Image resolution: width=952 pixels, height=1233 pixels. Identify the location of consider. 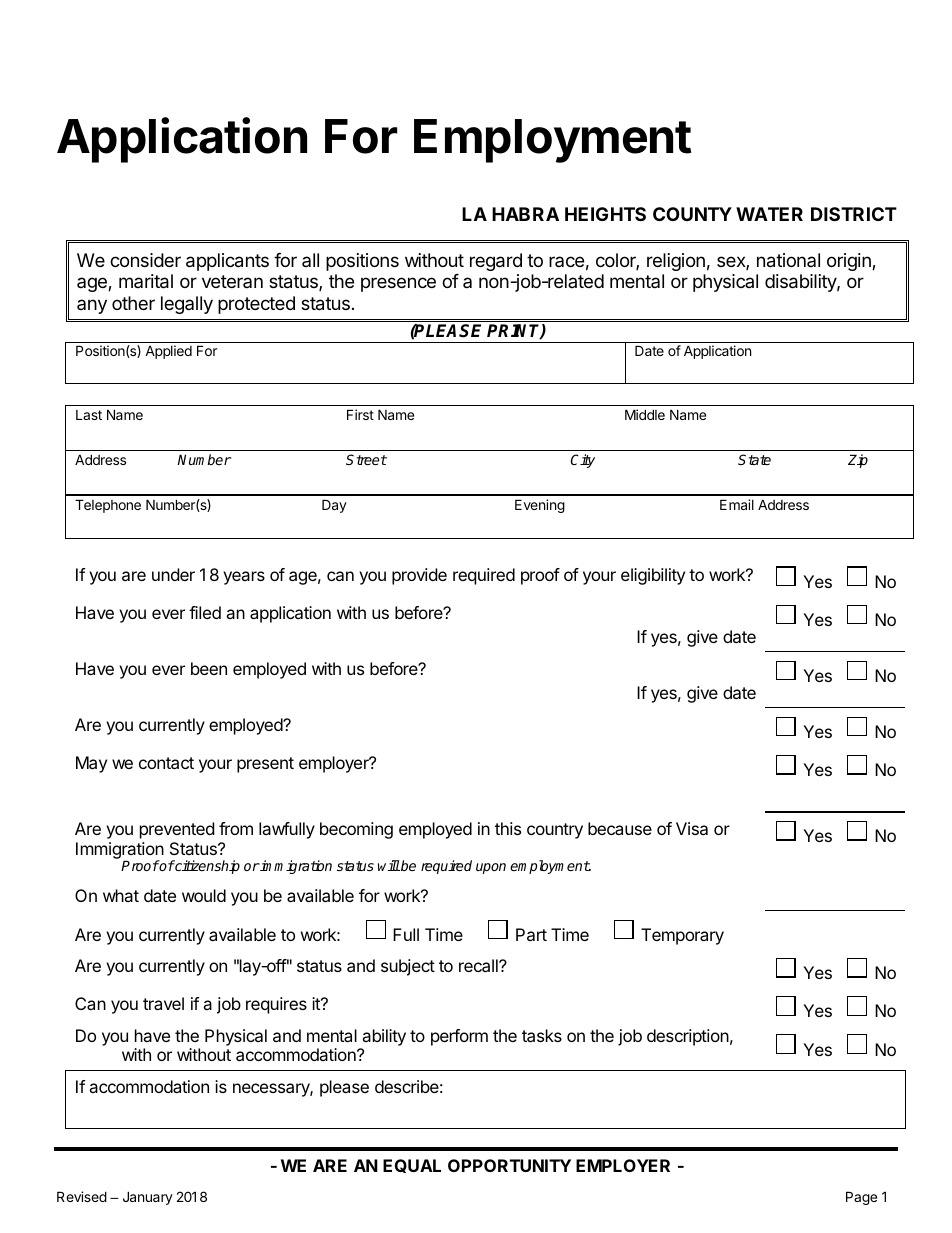
(145, 260).
